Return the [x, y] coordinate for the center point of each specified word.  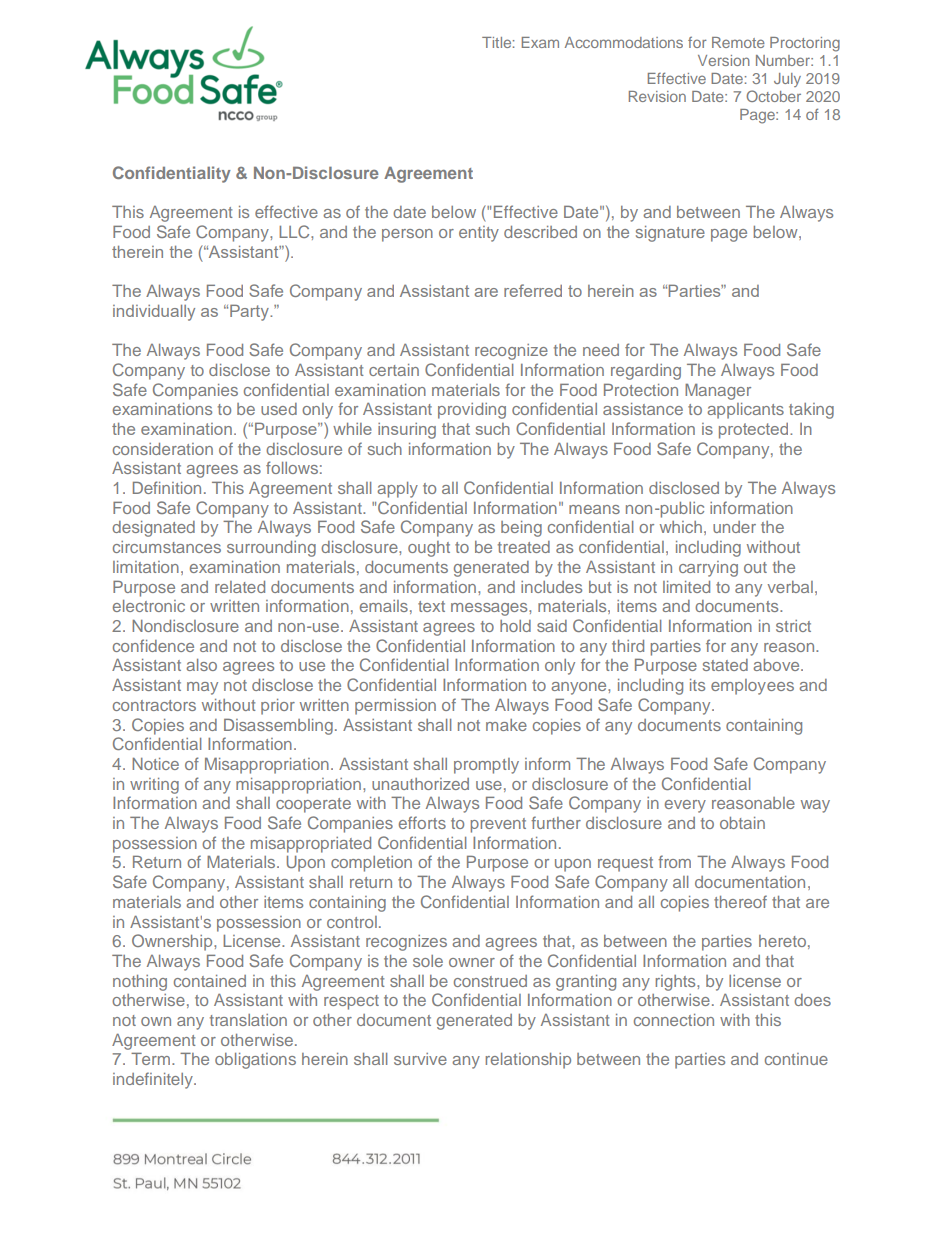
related [240, 587]
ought [429, 549]
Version [724, 60]
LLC [295, 231]
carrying [708, 569]
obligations [255, 1061]
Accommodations [624, 42]
